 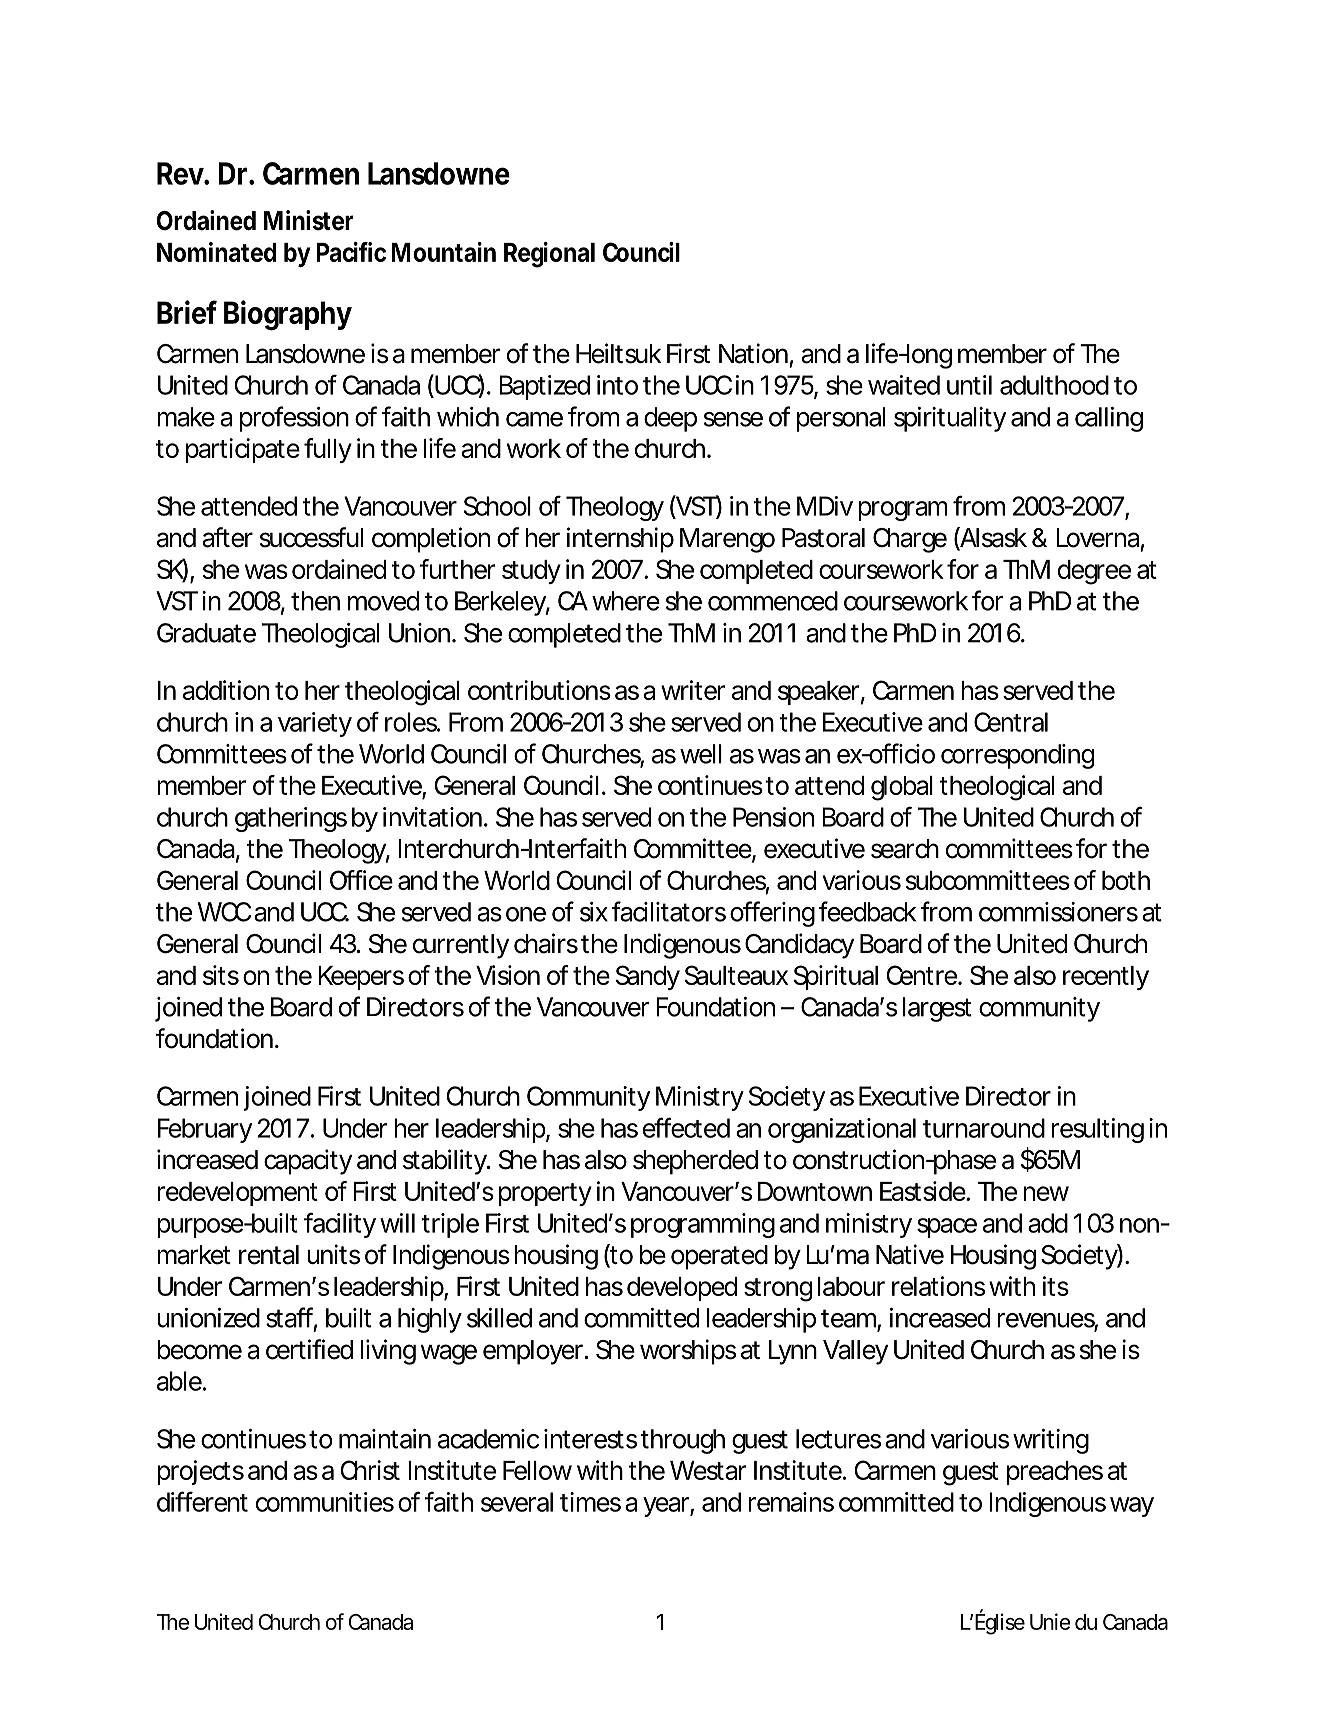 What do you see at coordinates (937, 1009) in the document?
I see `largest` at bounding box center [937, 1009].
